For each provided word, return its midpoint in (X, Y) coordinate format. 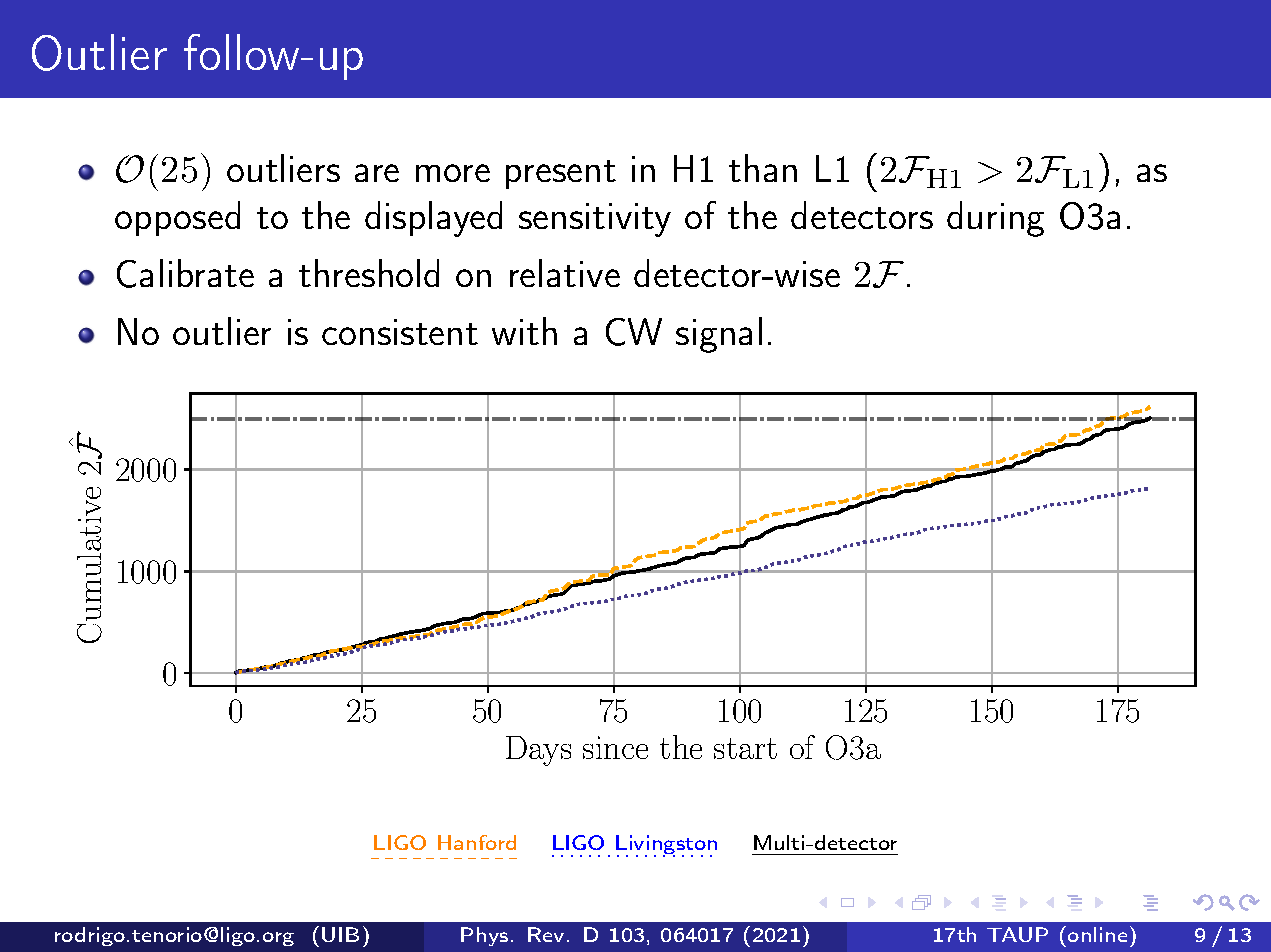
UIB (340, 934)
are (377, 173)
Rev (546, 934)
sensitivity (595, 220)
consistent (400, 332)
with (524, 331)
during (995, 219)
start (745, 748)
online (1097, 934)
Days (538, 751)
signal (719, 335)
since (615, 747)
